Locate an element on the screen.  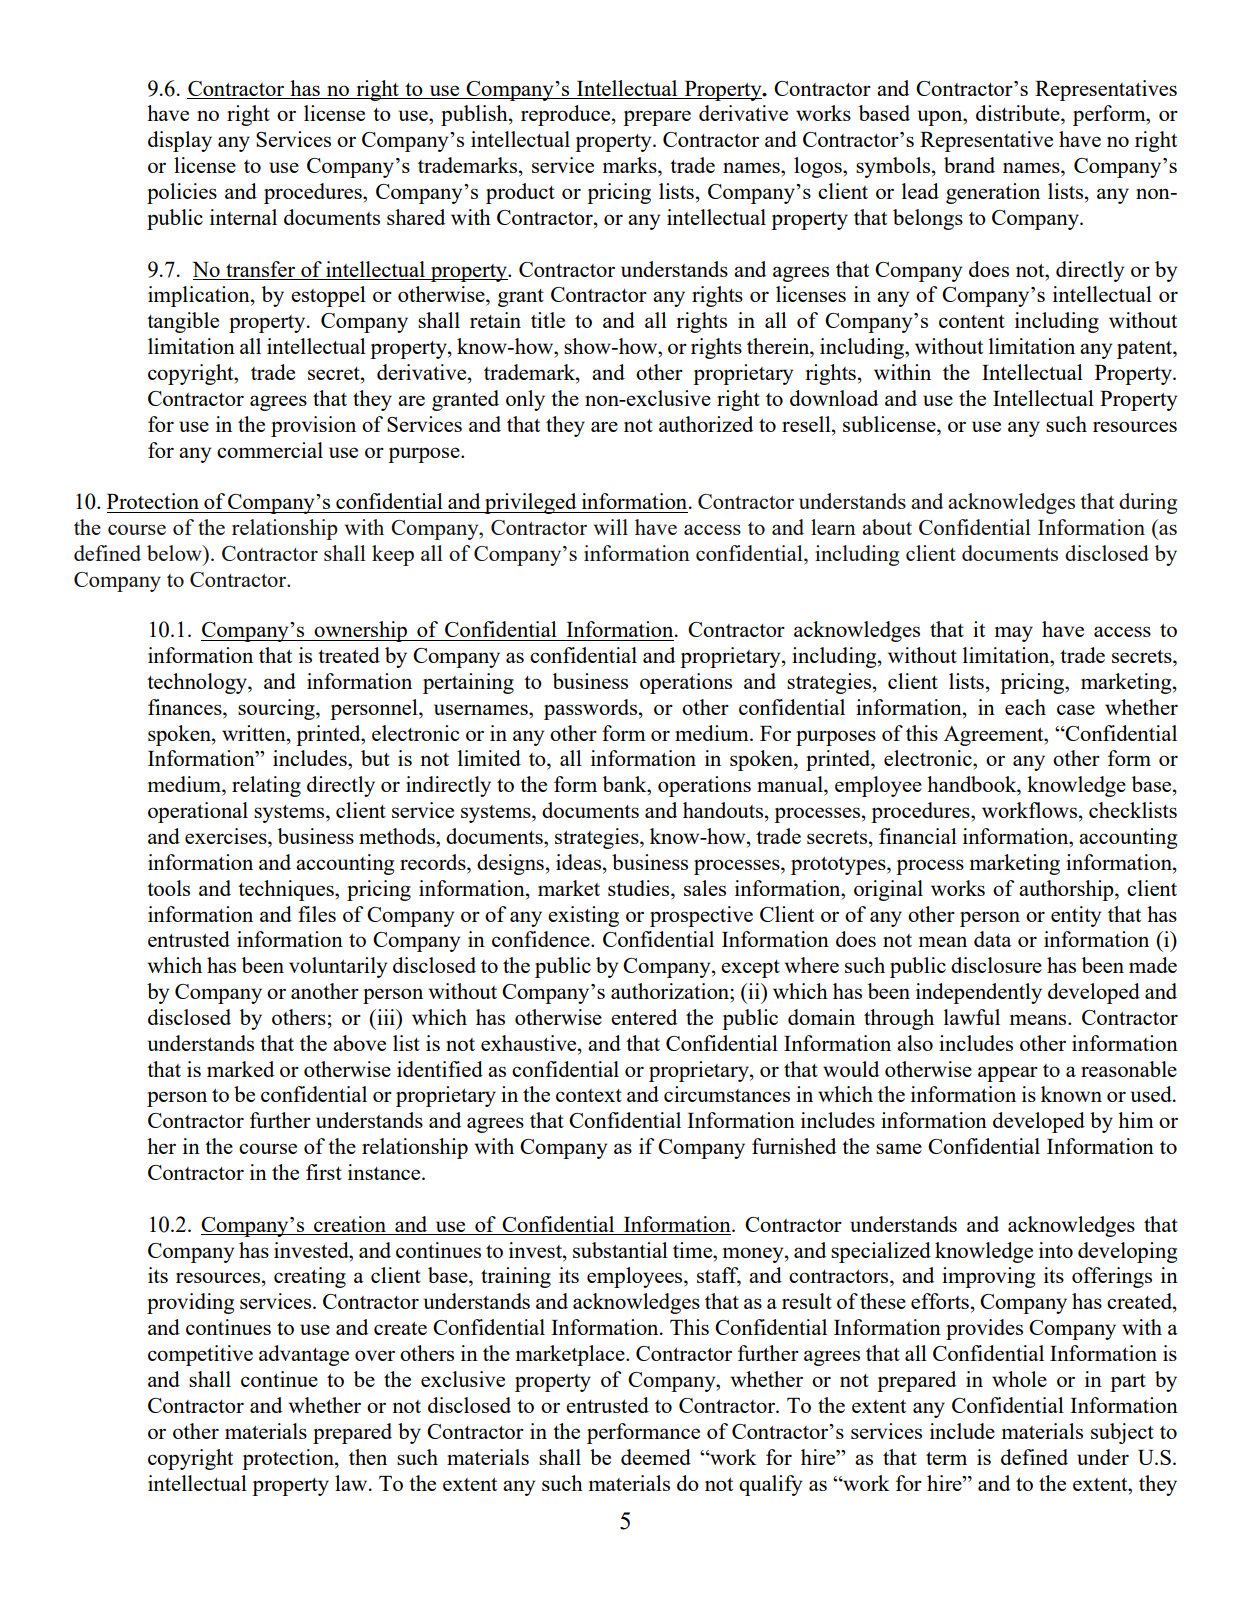
product is located at coordinates (520, 193).
